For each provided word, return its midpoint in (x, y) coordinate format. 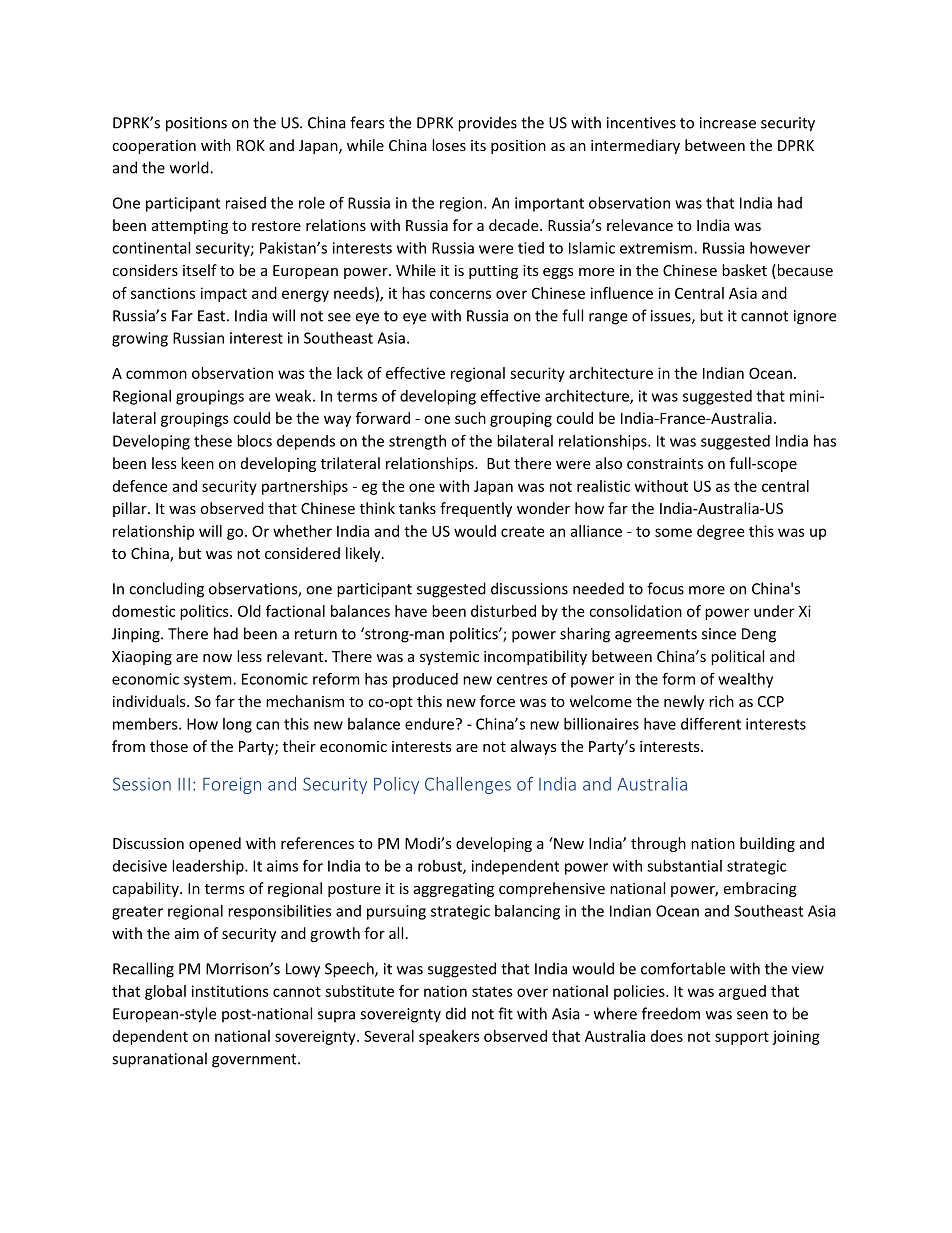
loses (449, 145)
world (190, 167)
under (774, 611)
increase (728, 123)
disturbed (503, 611)
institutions (230, 991)
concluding (166, 590)
